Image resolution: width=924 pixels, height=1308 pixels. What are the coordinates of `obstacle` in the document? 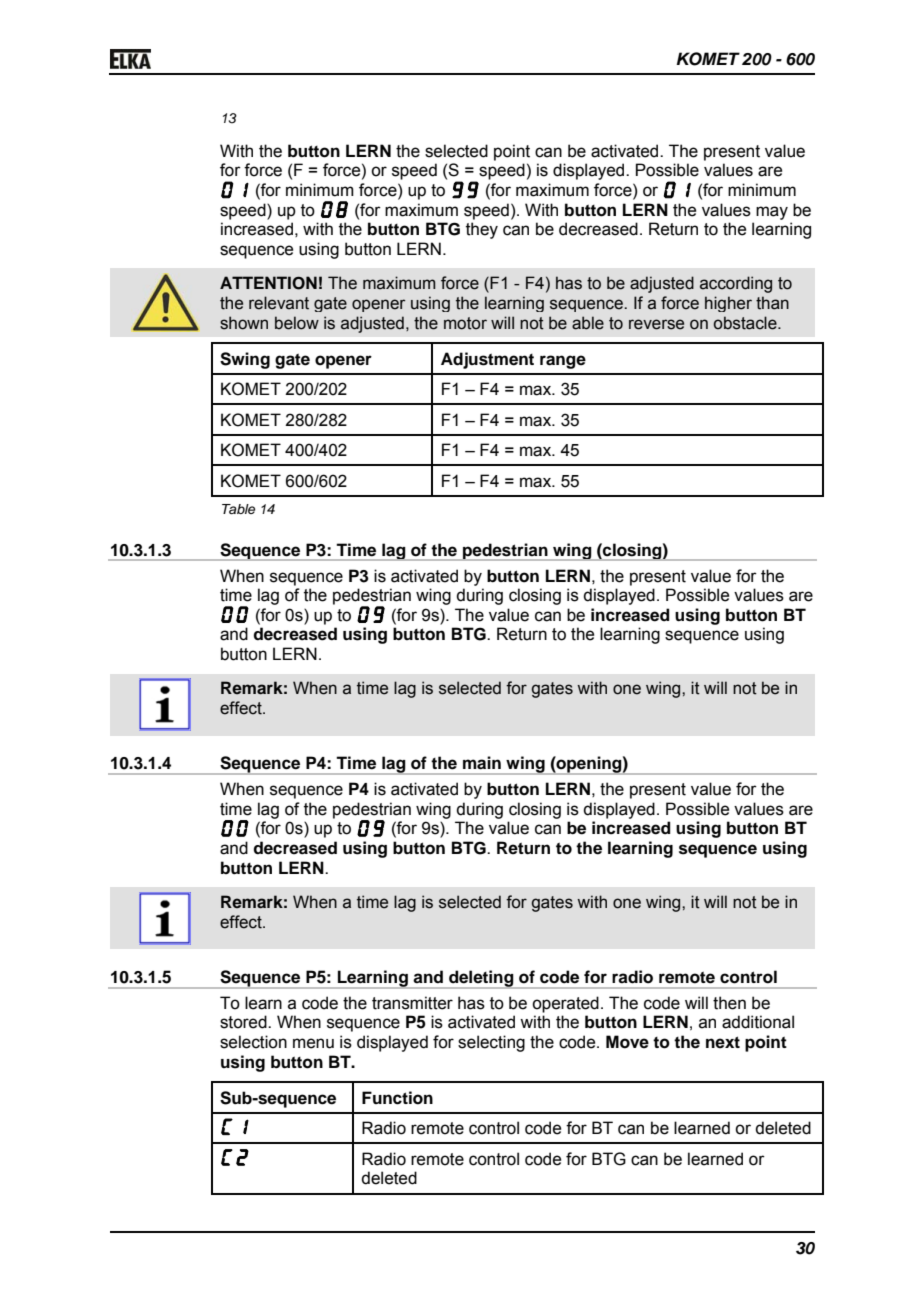 It's located at (746, 323).
